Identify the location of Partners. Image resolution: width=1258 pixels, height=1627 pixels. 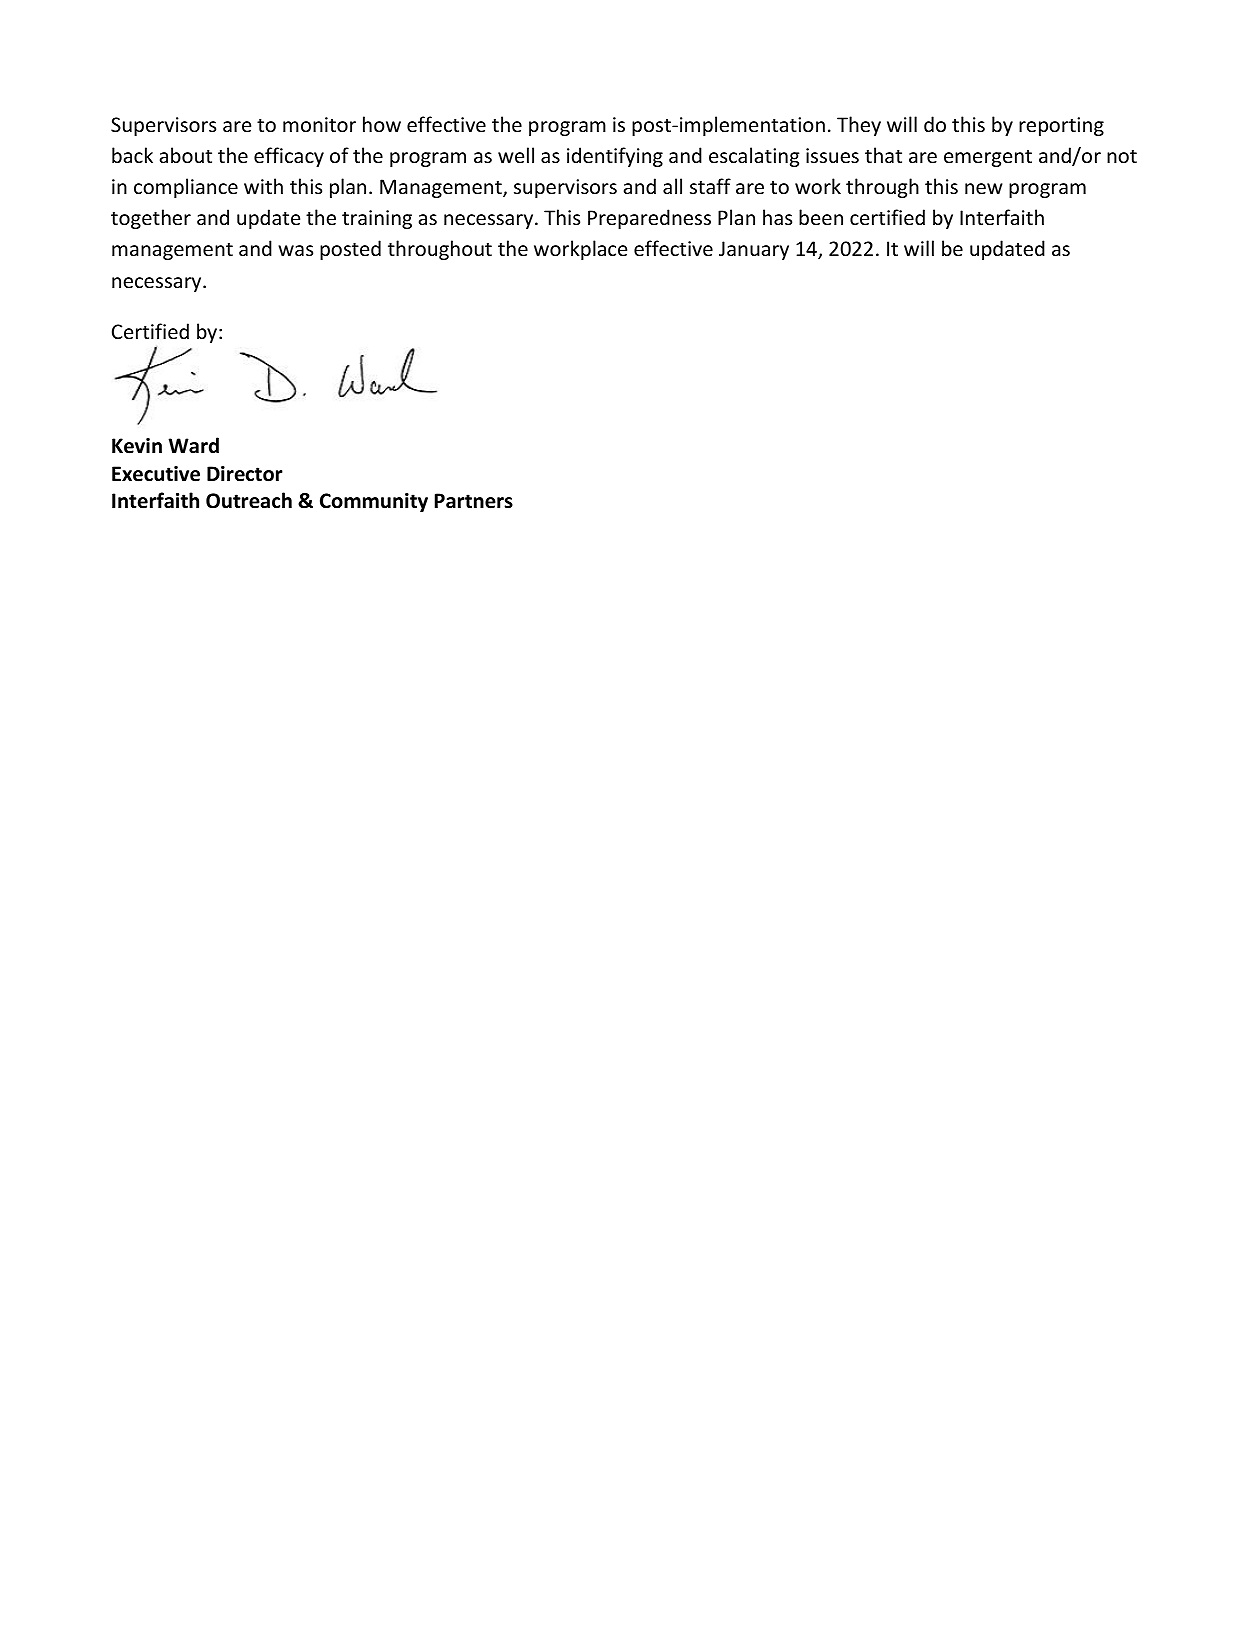
(474, 501).
